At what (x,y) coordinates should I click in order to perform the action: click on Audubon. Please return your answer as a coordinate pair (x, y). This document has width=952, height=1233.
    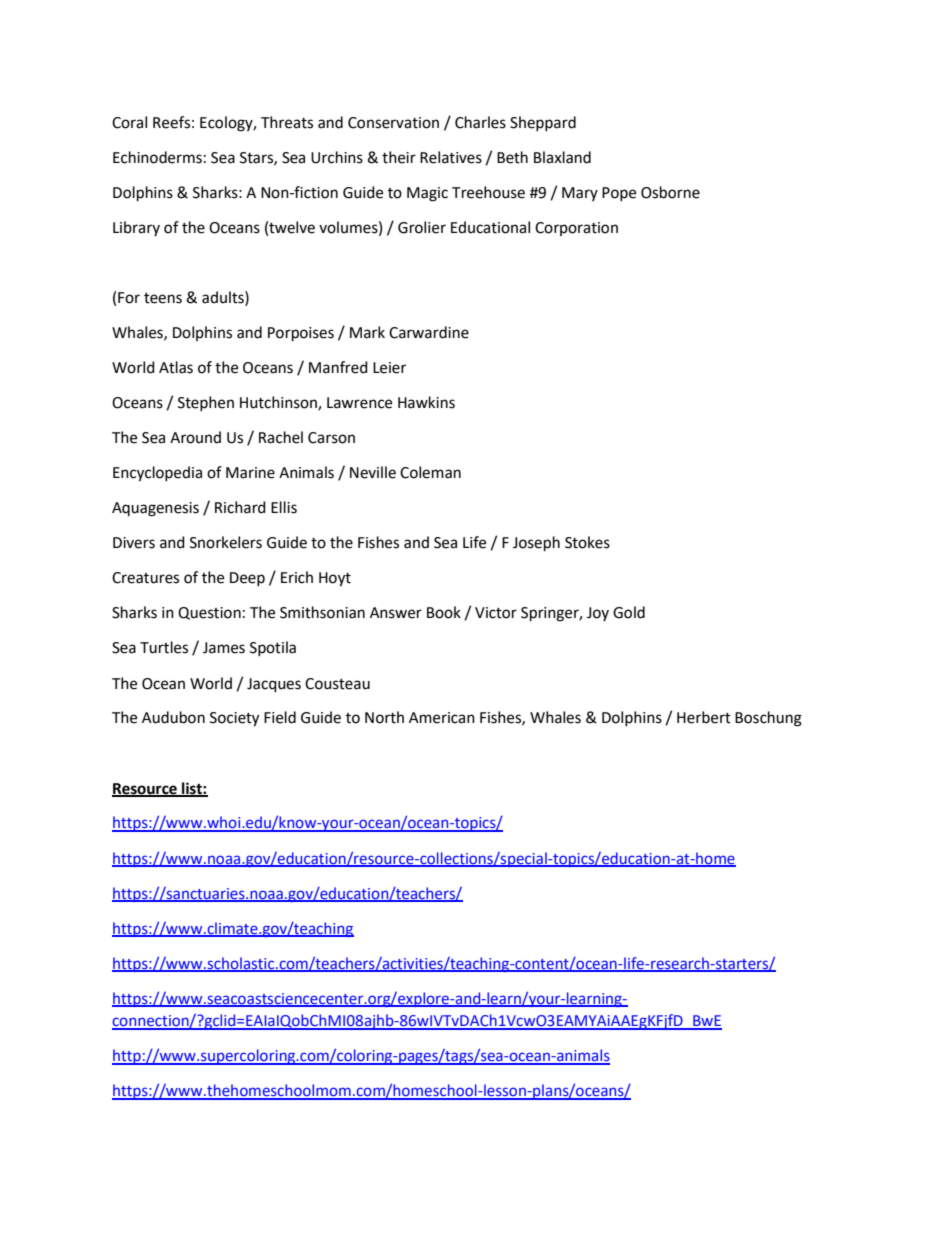
    Looking at the image, I should click on (173, 717).
